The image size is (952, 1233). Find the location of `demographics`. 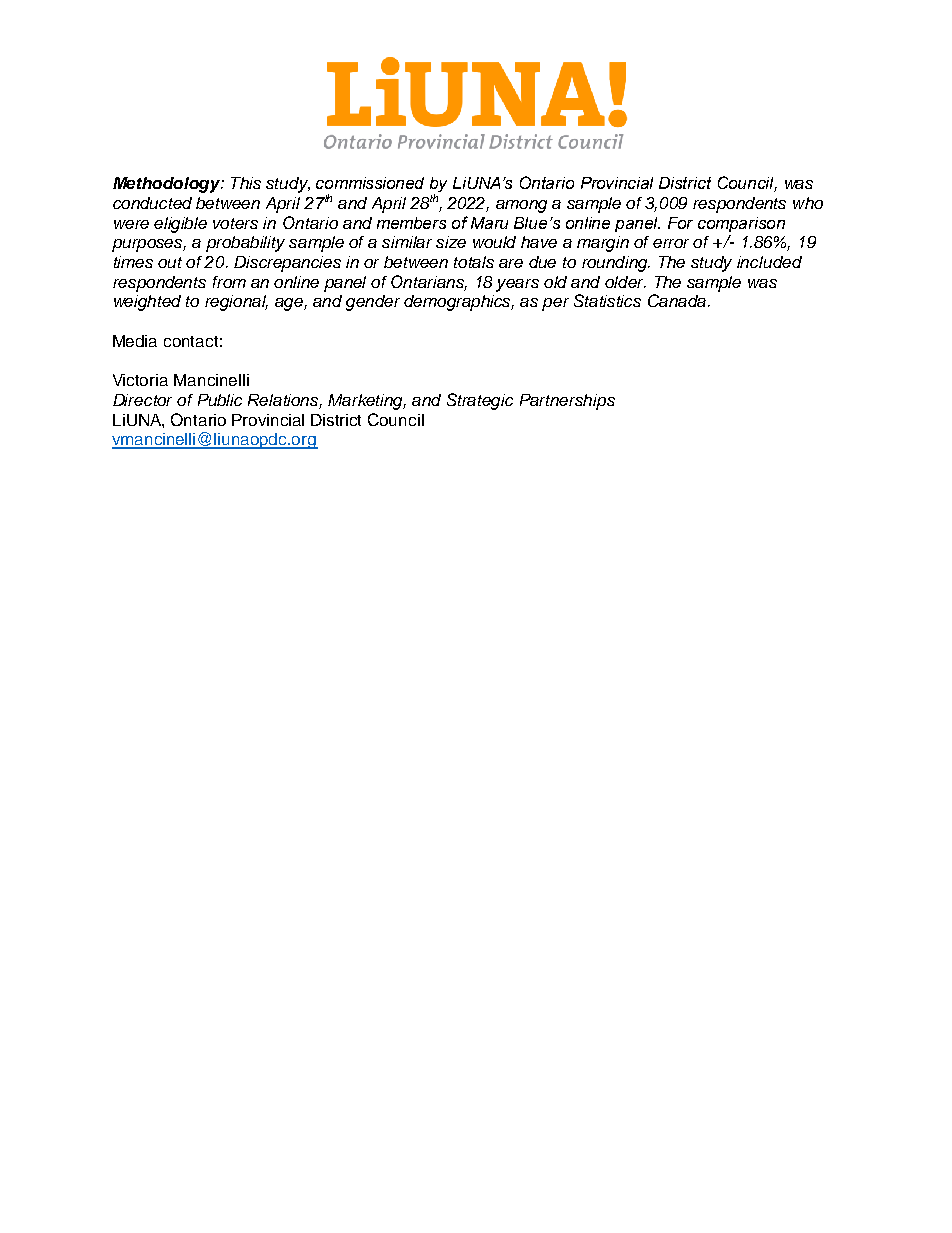

demographics is located at coordinates (459, 303).
